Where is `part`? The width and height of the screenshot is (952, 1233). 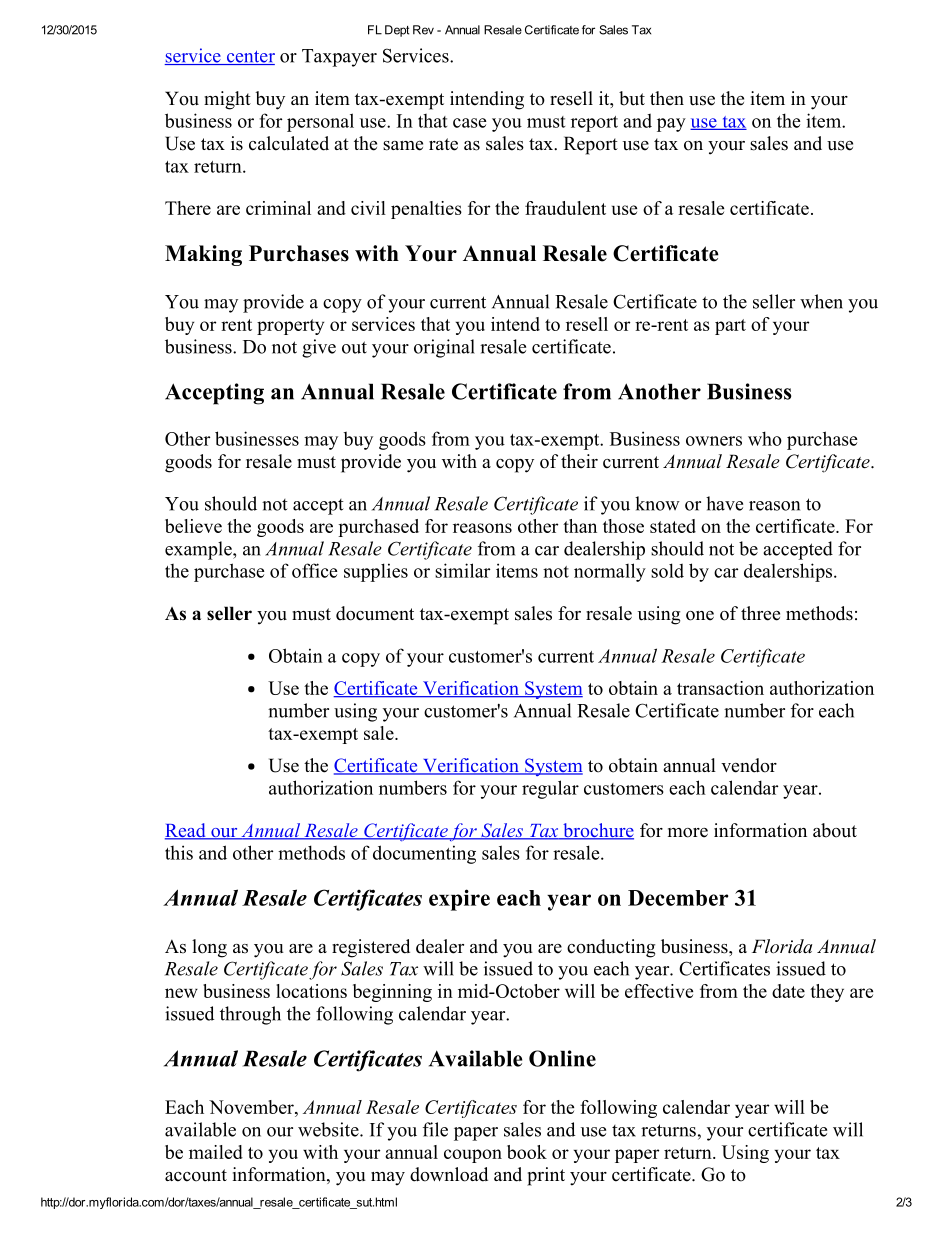 part is located at coordinates (730, 327).
